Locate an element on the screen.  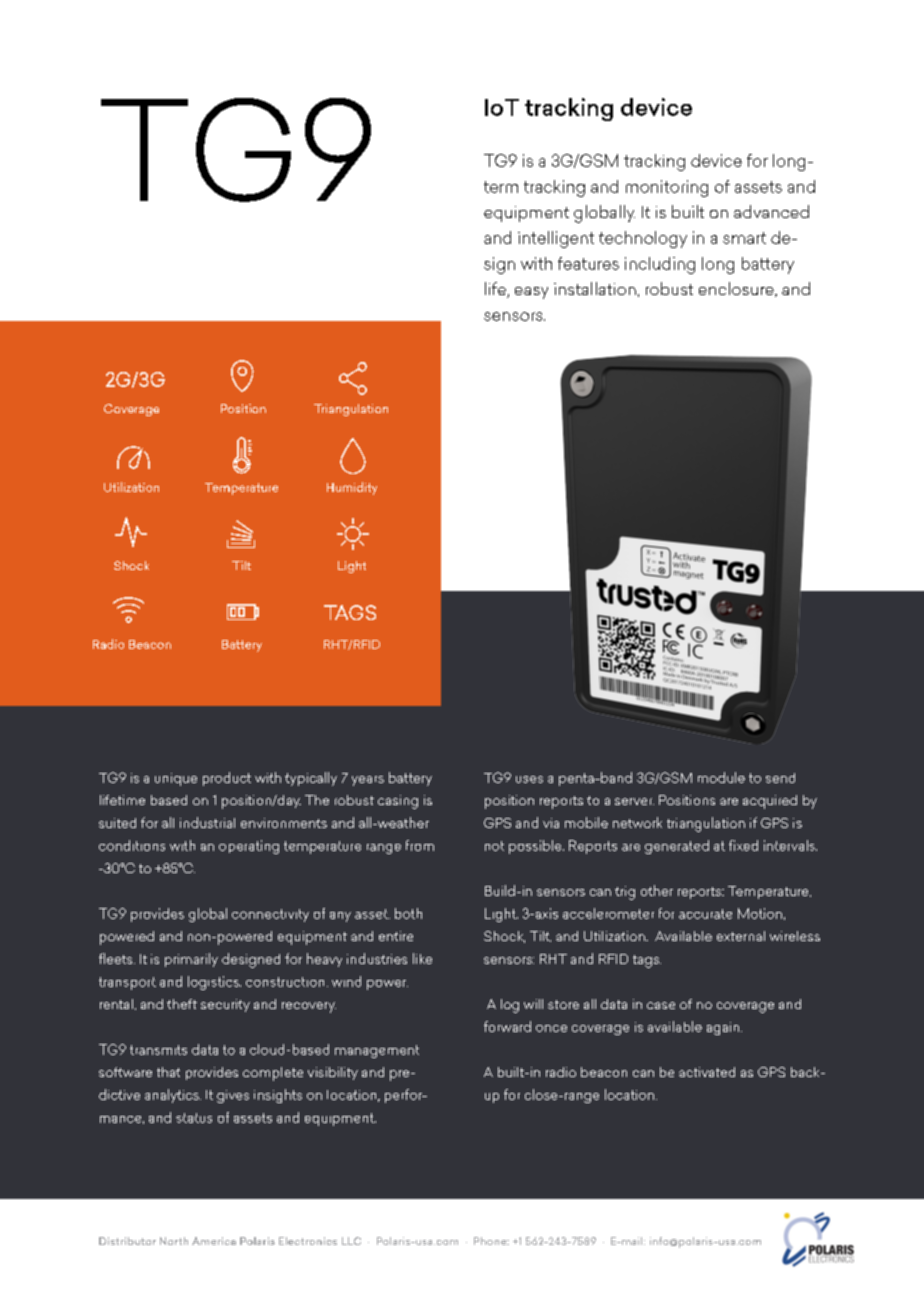
installation is located at coordinates (595, 288).
